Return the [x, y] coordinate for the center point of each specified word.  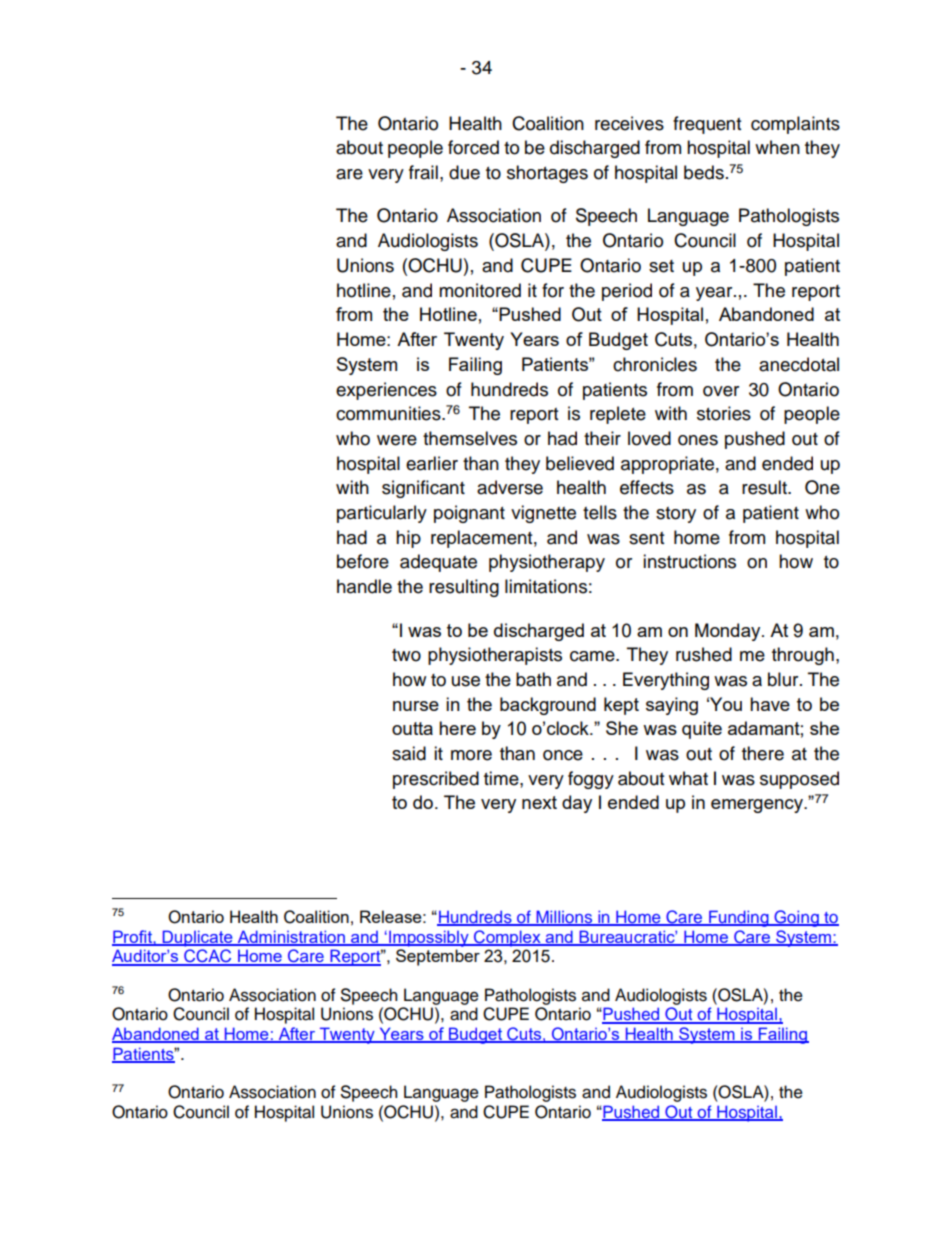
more [471, 755]
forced [473, 147]
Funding [739, 918]
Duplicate [197, 938]
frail [423, 172]
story [676, 515]
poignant [469, 514]
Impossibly [429, 938]
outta [412, 728]
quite [702, 730]
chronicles [655, 364]
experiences [386, 391]
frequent [707, 125]
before [363, 561]
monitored [480, 290]
